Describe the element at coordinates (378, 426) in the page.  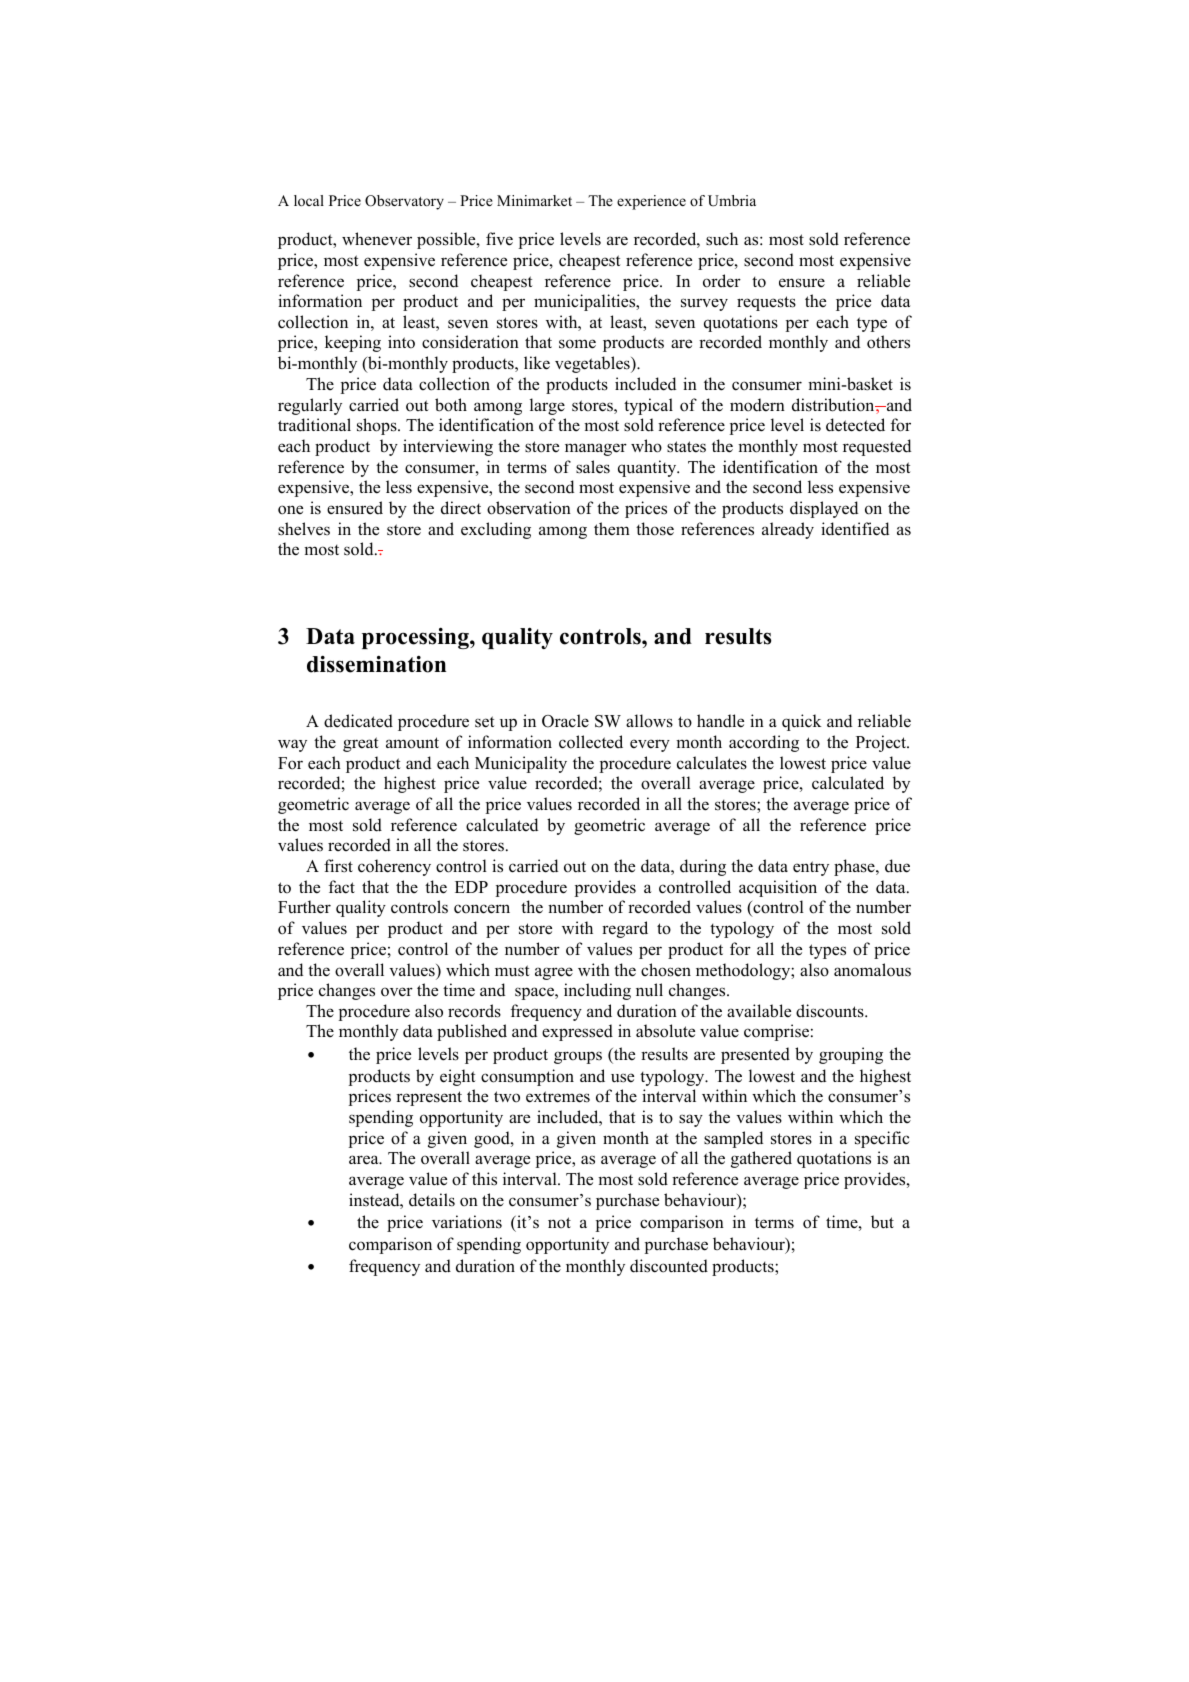
I see `shops` at that location.
